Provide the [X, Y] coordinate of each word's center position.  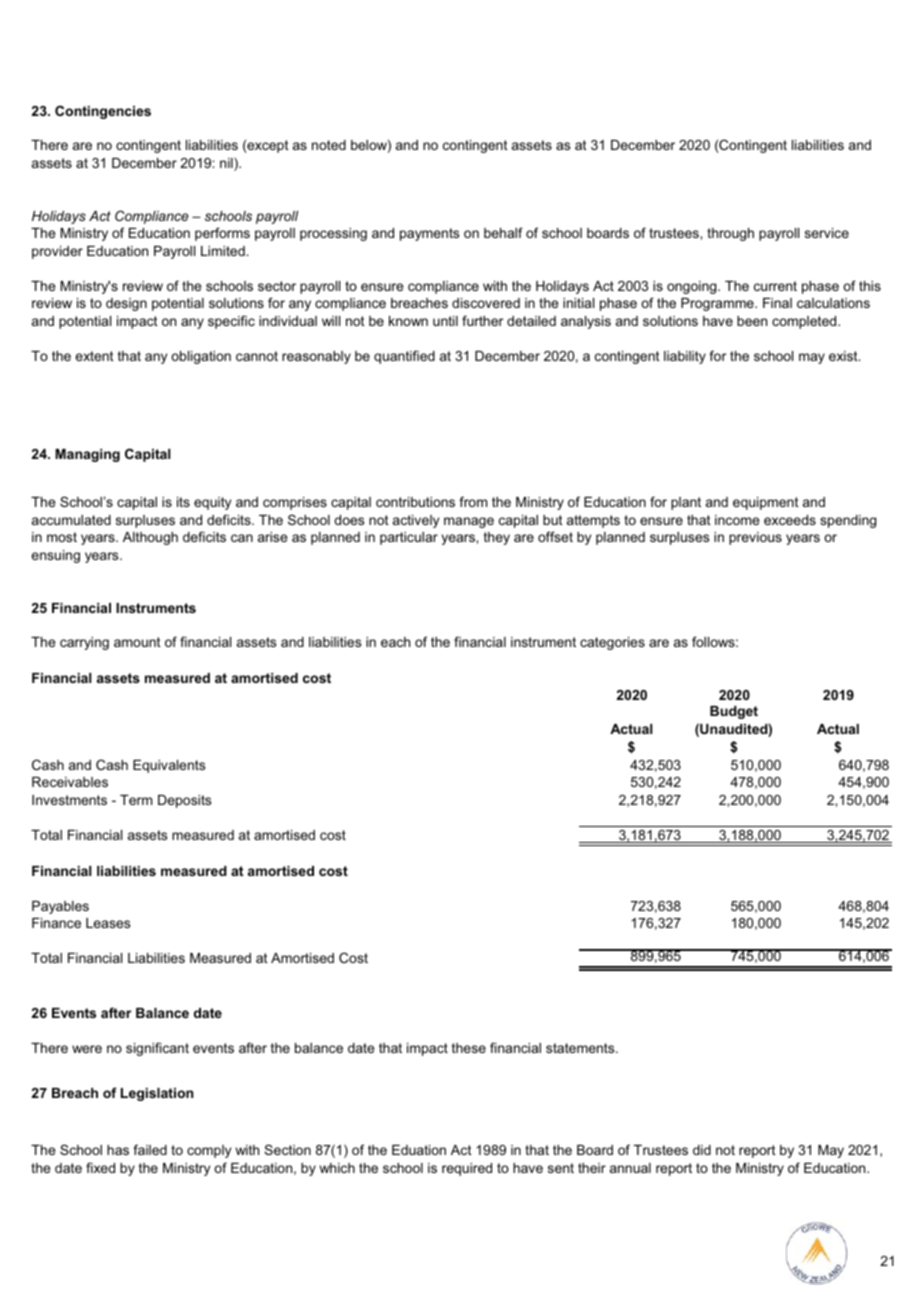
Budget [734, 712]
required [467, 1169]
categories [612, 643]
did [702, 1150]
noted [329, 145]
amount [137, 642]
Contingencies [103, 112]
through [730, 234]
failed [150, 1149]
